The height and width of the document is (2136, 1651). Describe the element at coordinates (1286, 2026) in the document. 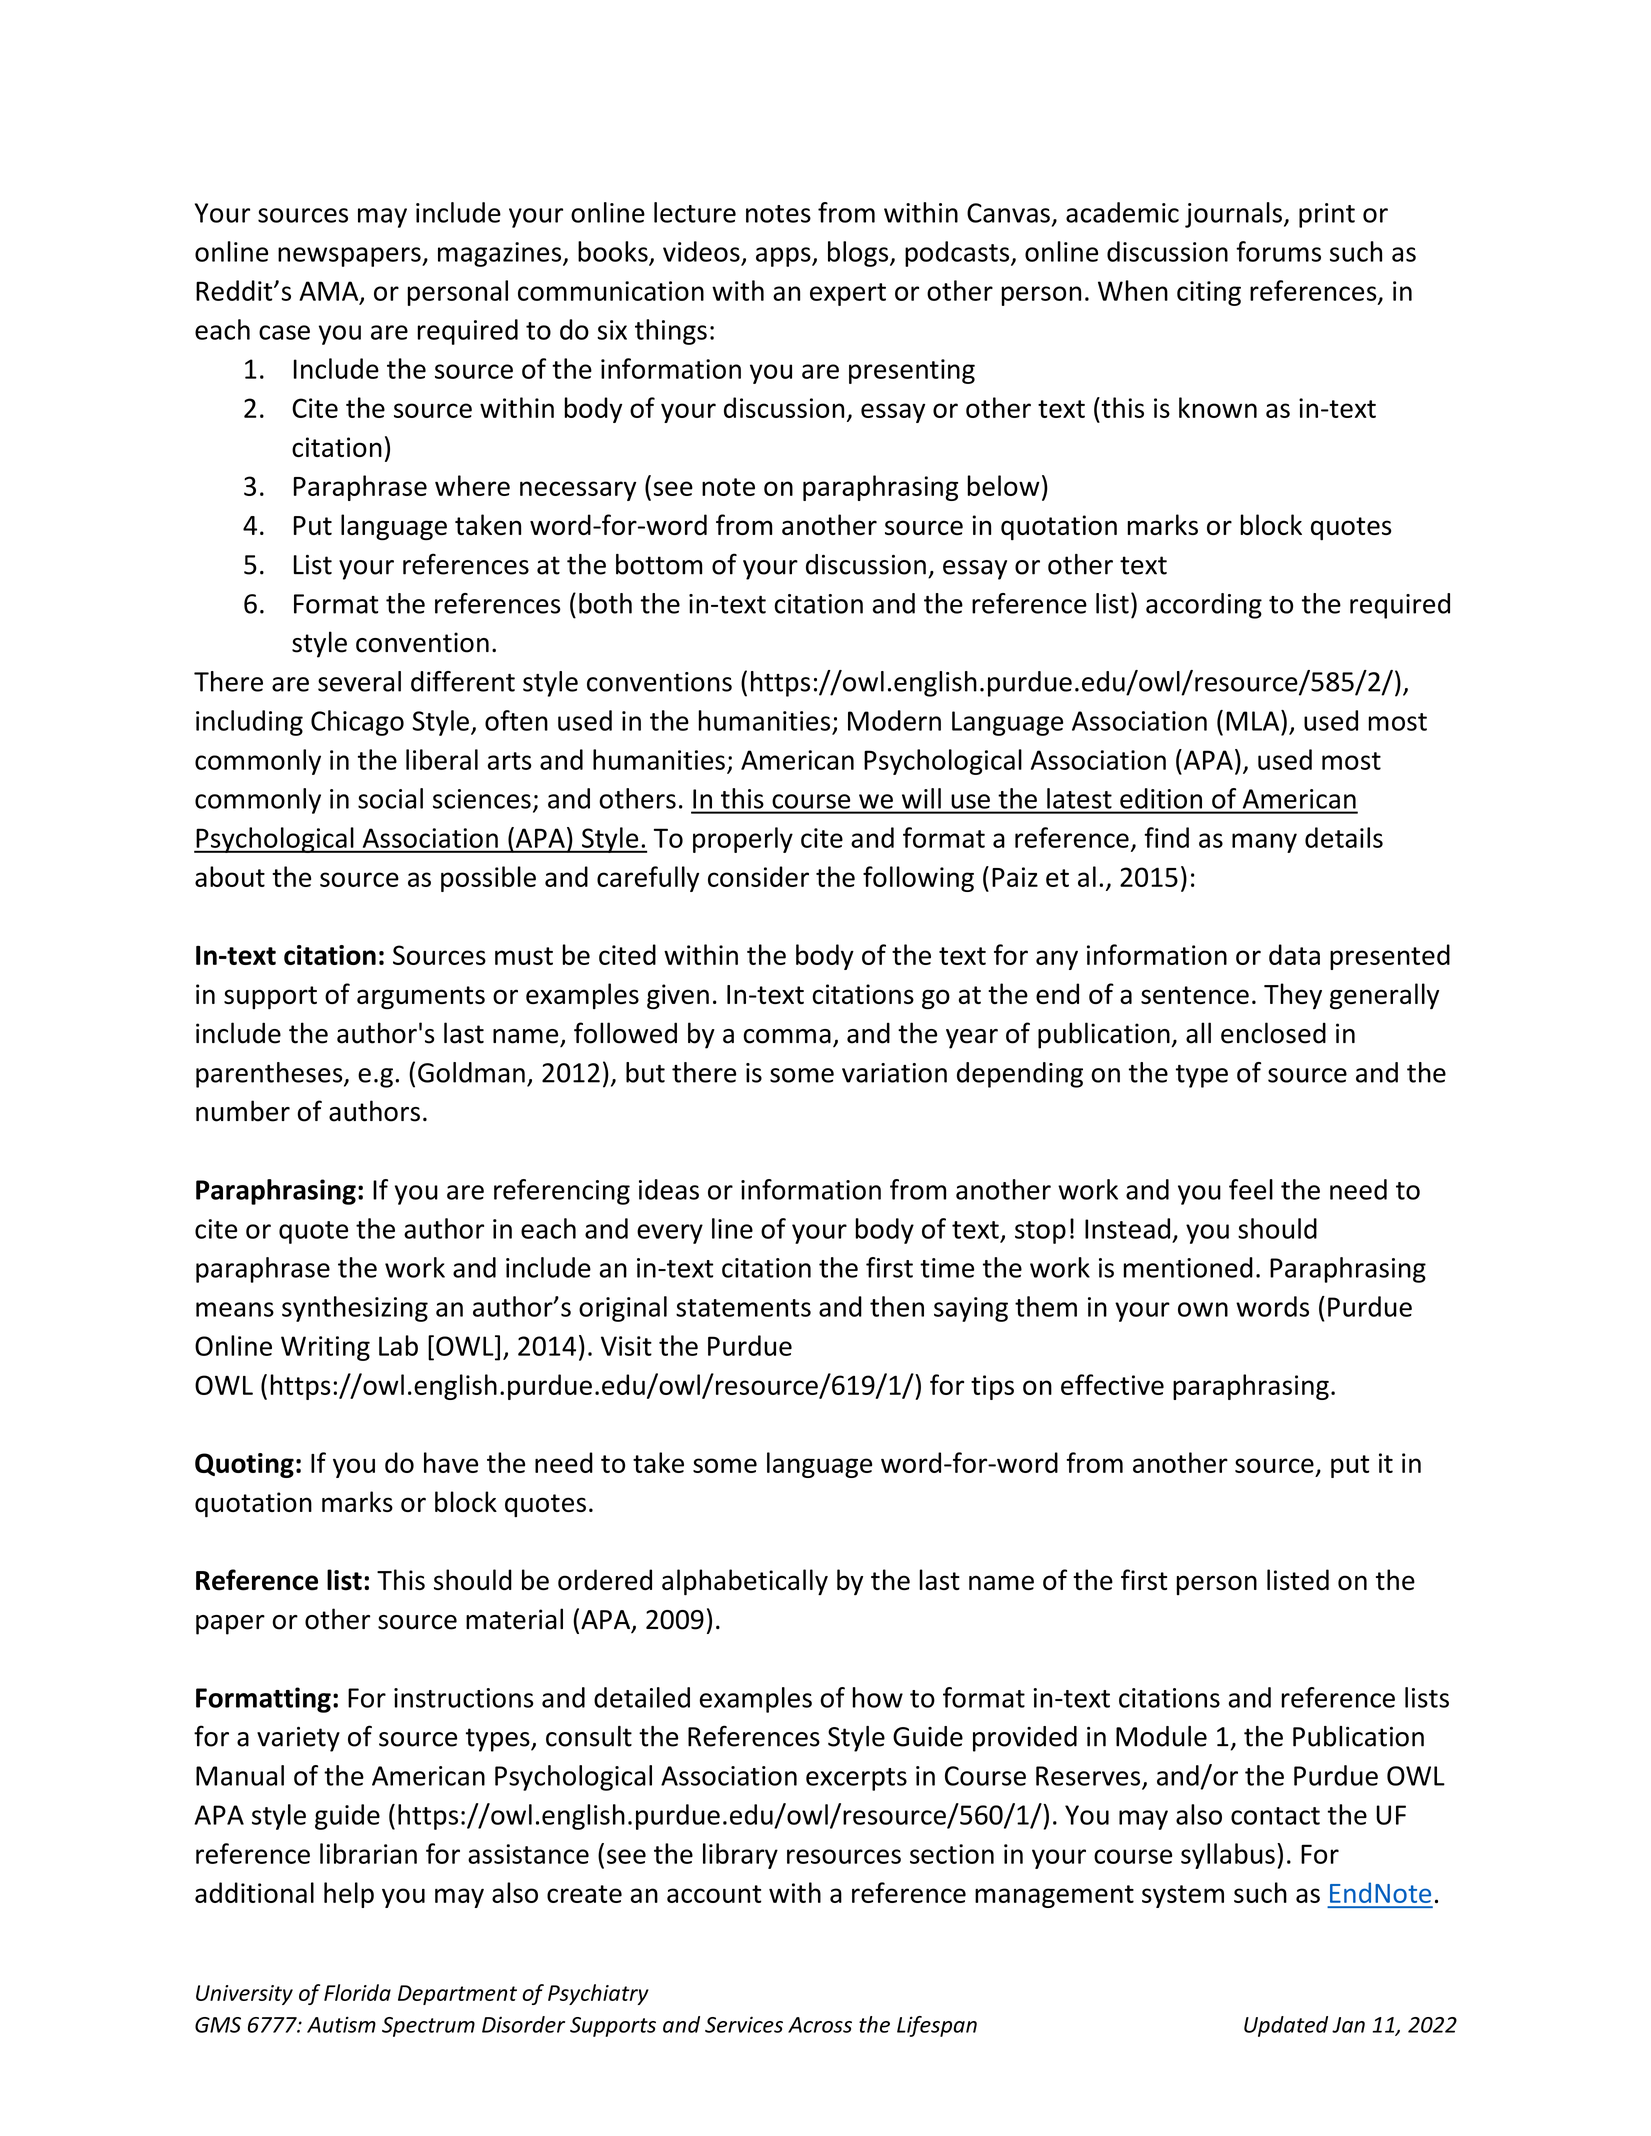

I see `Updated` at that location.
